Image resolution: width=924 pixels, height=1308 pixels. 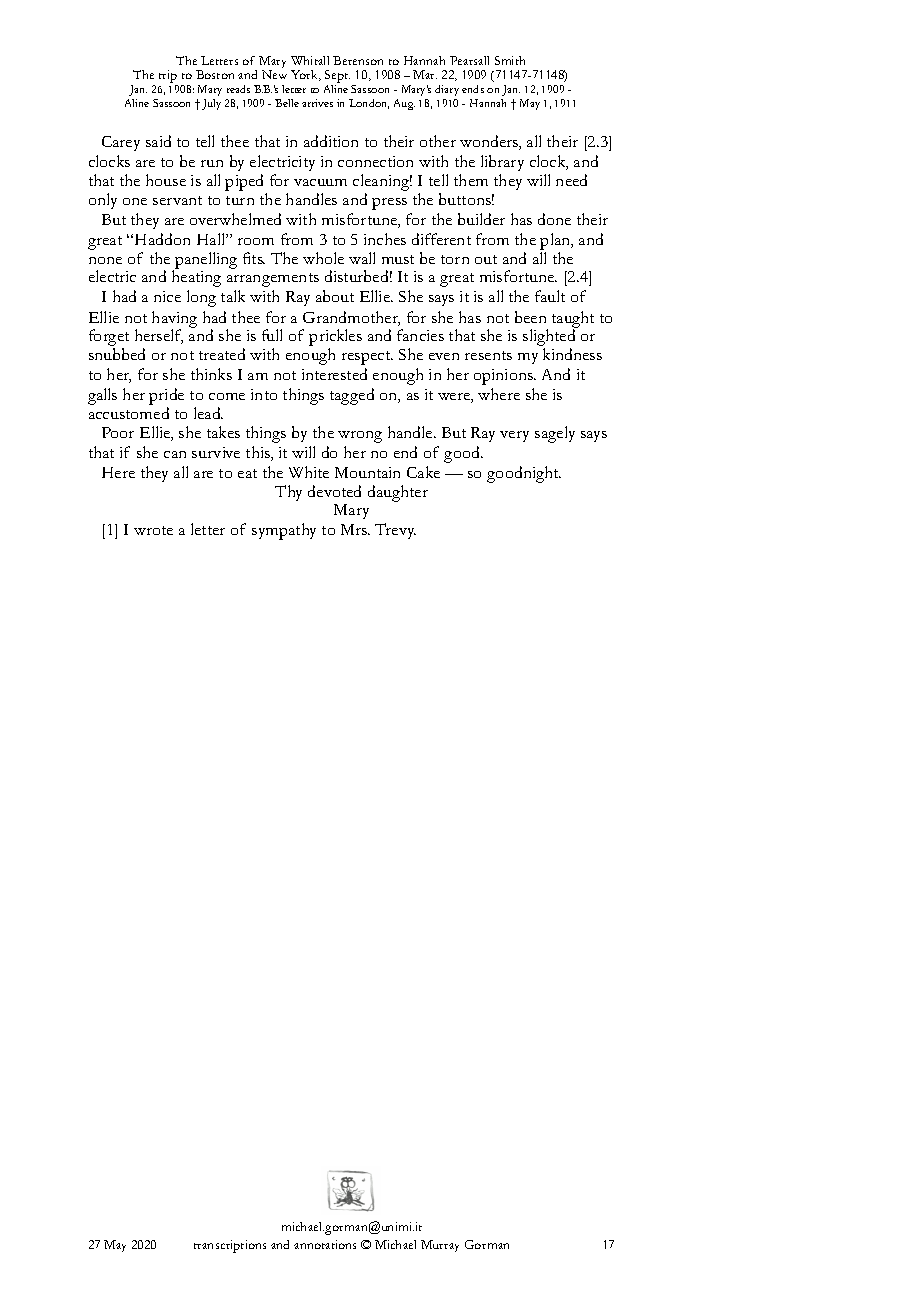 I want to click on trip, so click(x=168, y=76).
